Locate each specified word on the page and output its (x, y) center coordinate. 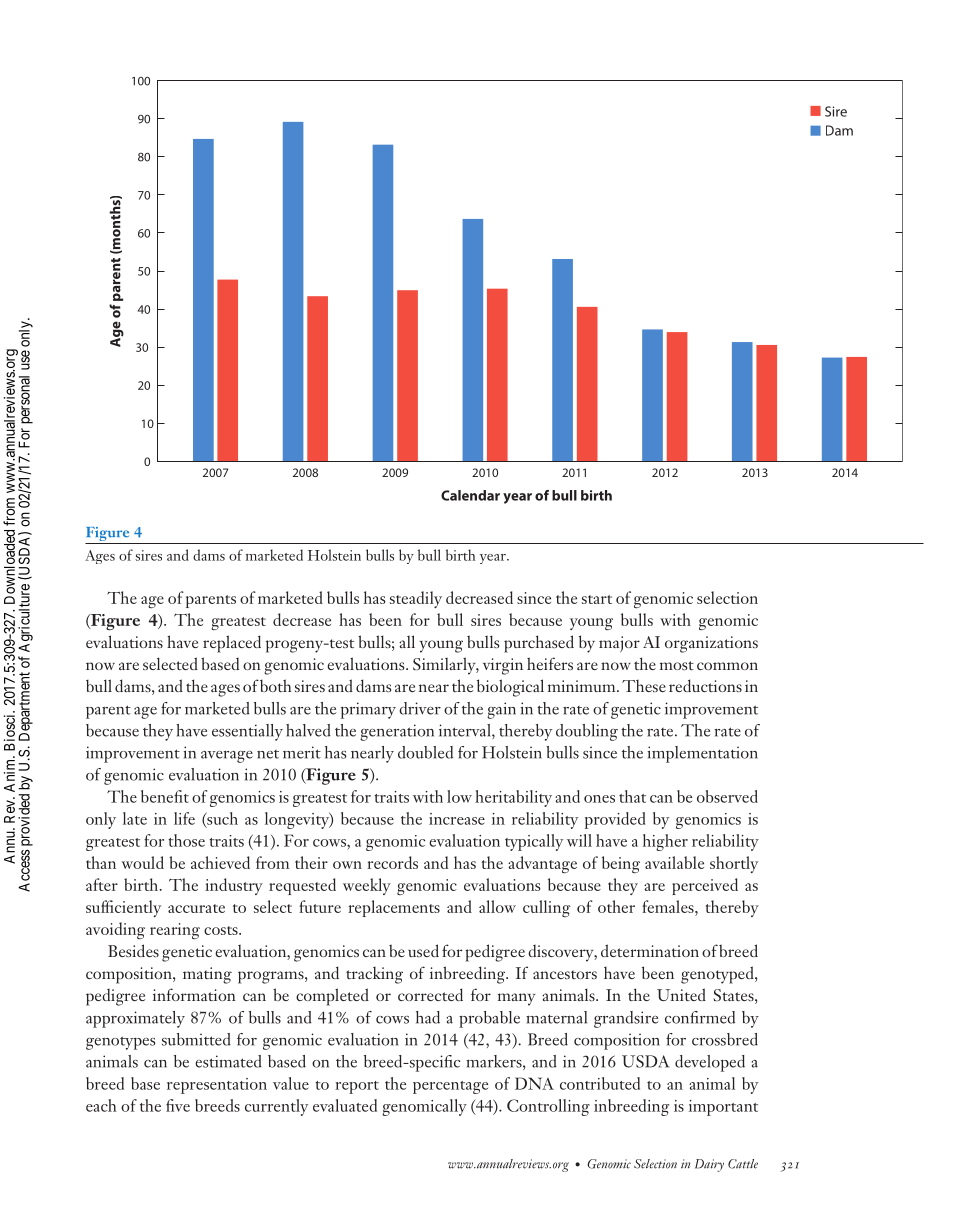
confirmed (700, 1017)
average (227, 757)
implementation (702, 754)
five (178, 1105)
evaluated (345, 1105)
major (619, 644)
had (428, 1017)
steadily (416, 599)
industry (234, 886)
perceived (705, 886)
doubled (425, 752)
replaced (232, 644)
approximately (135, 1019)
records (392, 862)
